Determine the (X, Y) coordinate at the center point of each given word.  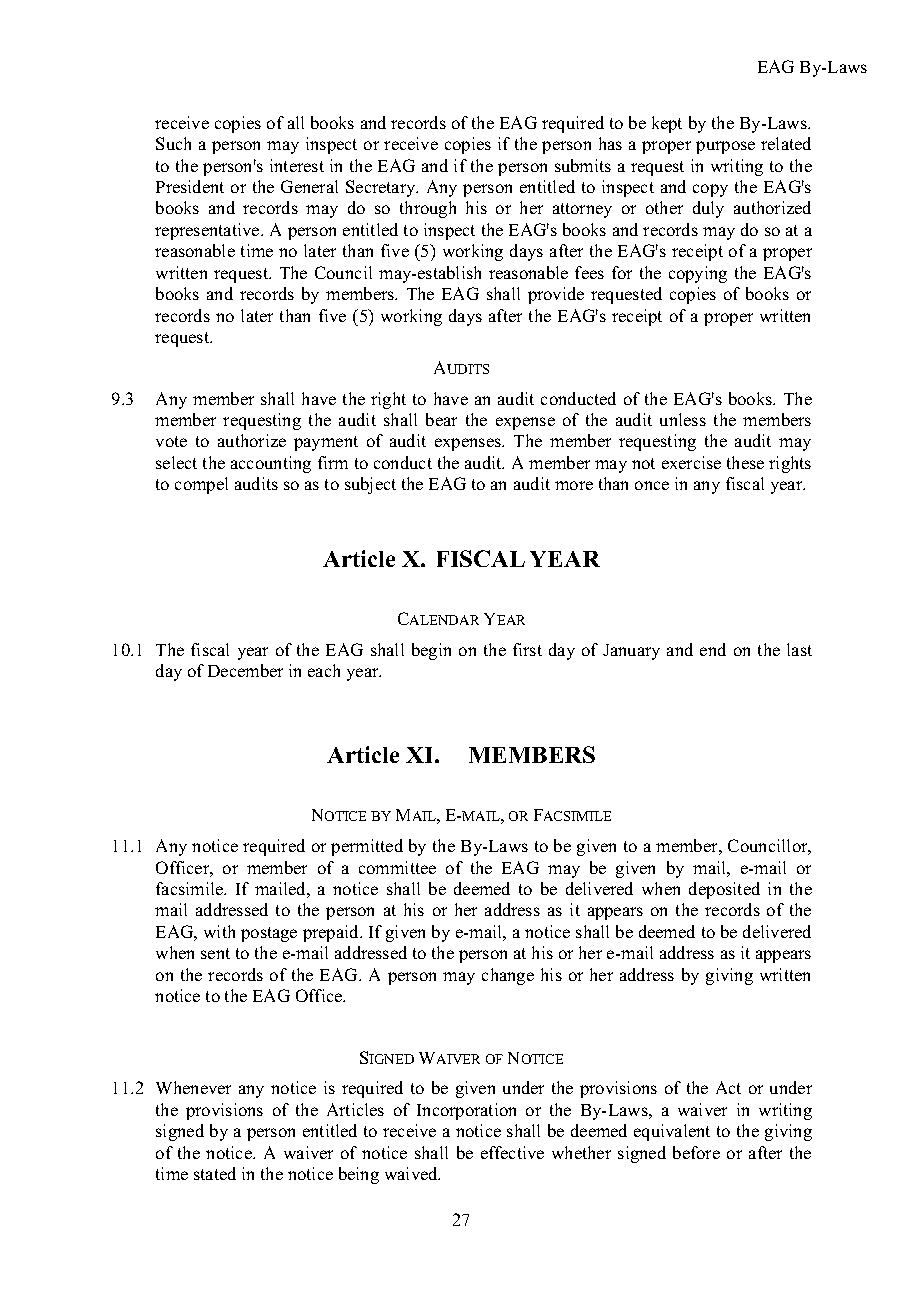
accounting (271, 464)
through (428, 209)
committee (397, 867)
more (574, 485)
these (745, 462)
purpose (725, 147)
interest (297, 165)
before (696, 1152)
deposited (724, 890)
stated (215, 1173)
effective (512, 1152)
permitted (367, 847)
